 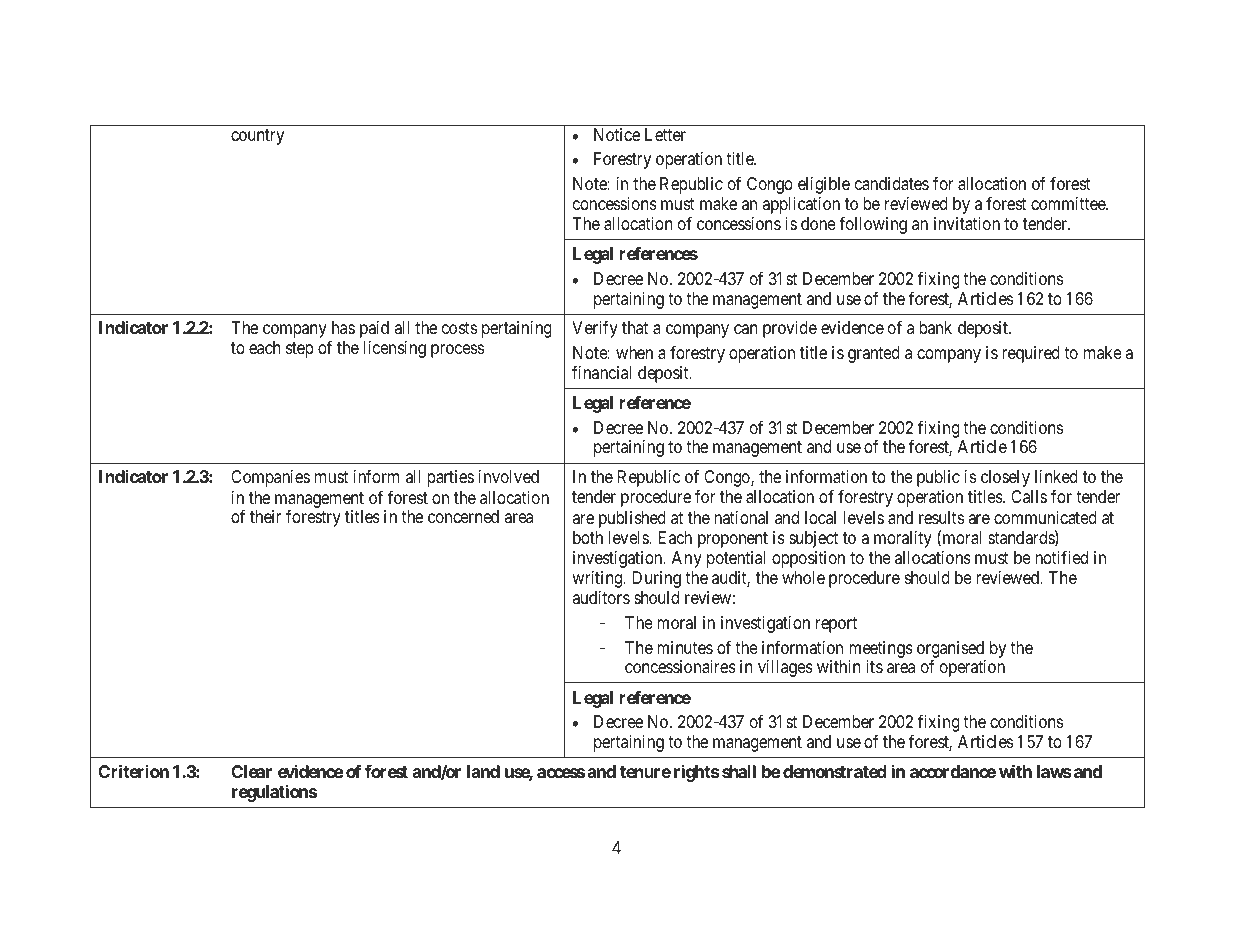 I want to click on closely, so click(x=1005, y=478).
